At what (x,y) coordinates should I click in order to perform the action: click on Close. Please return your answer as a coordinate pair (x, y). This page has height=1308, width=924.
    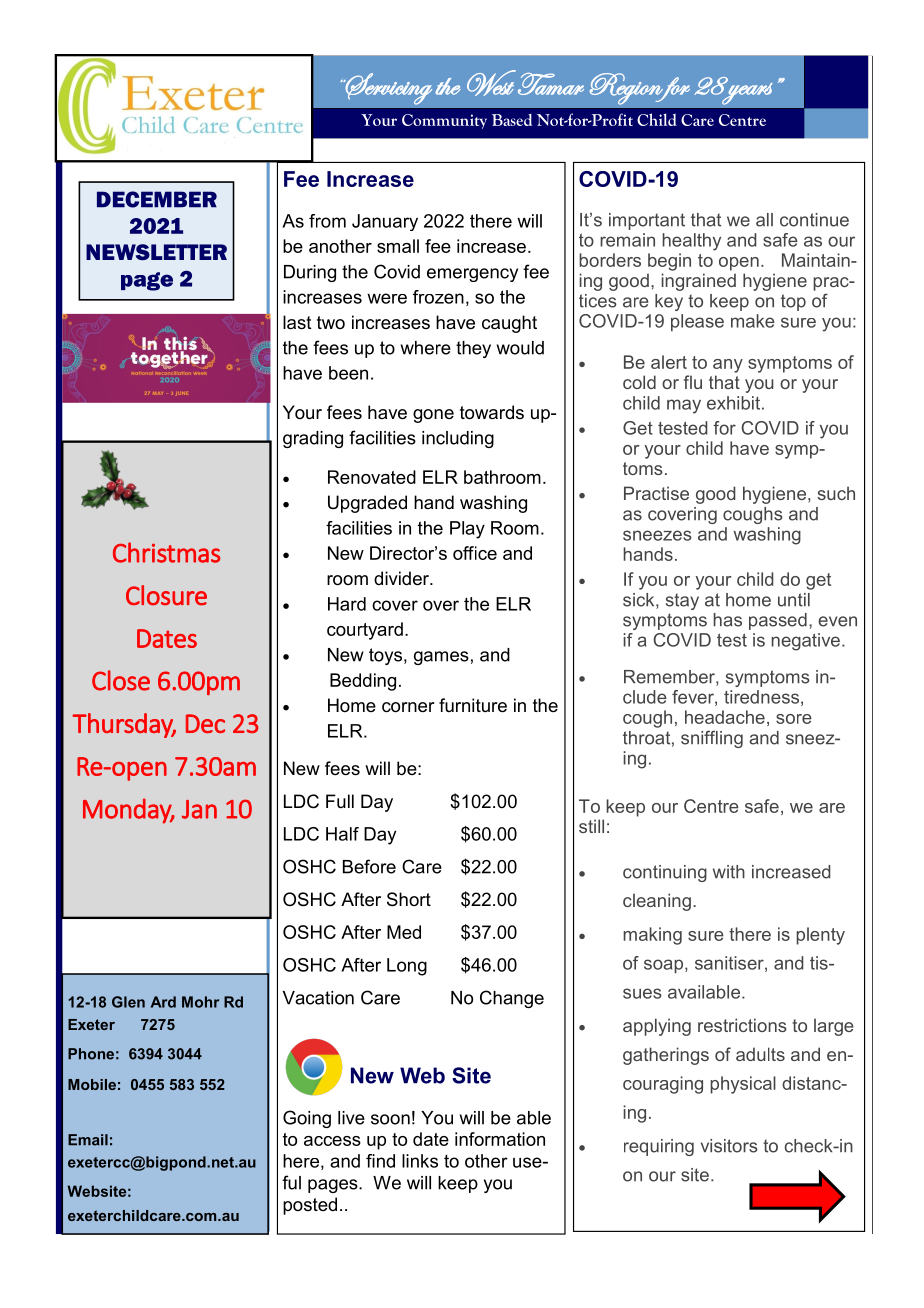
    Looking at the image, I should click on (121, 680).
